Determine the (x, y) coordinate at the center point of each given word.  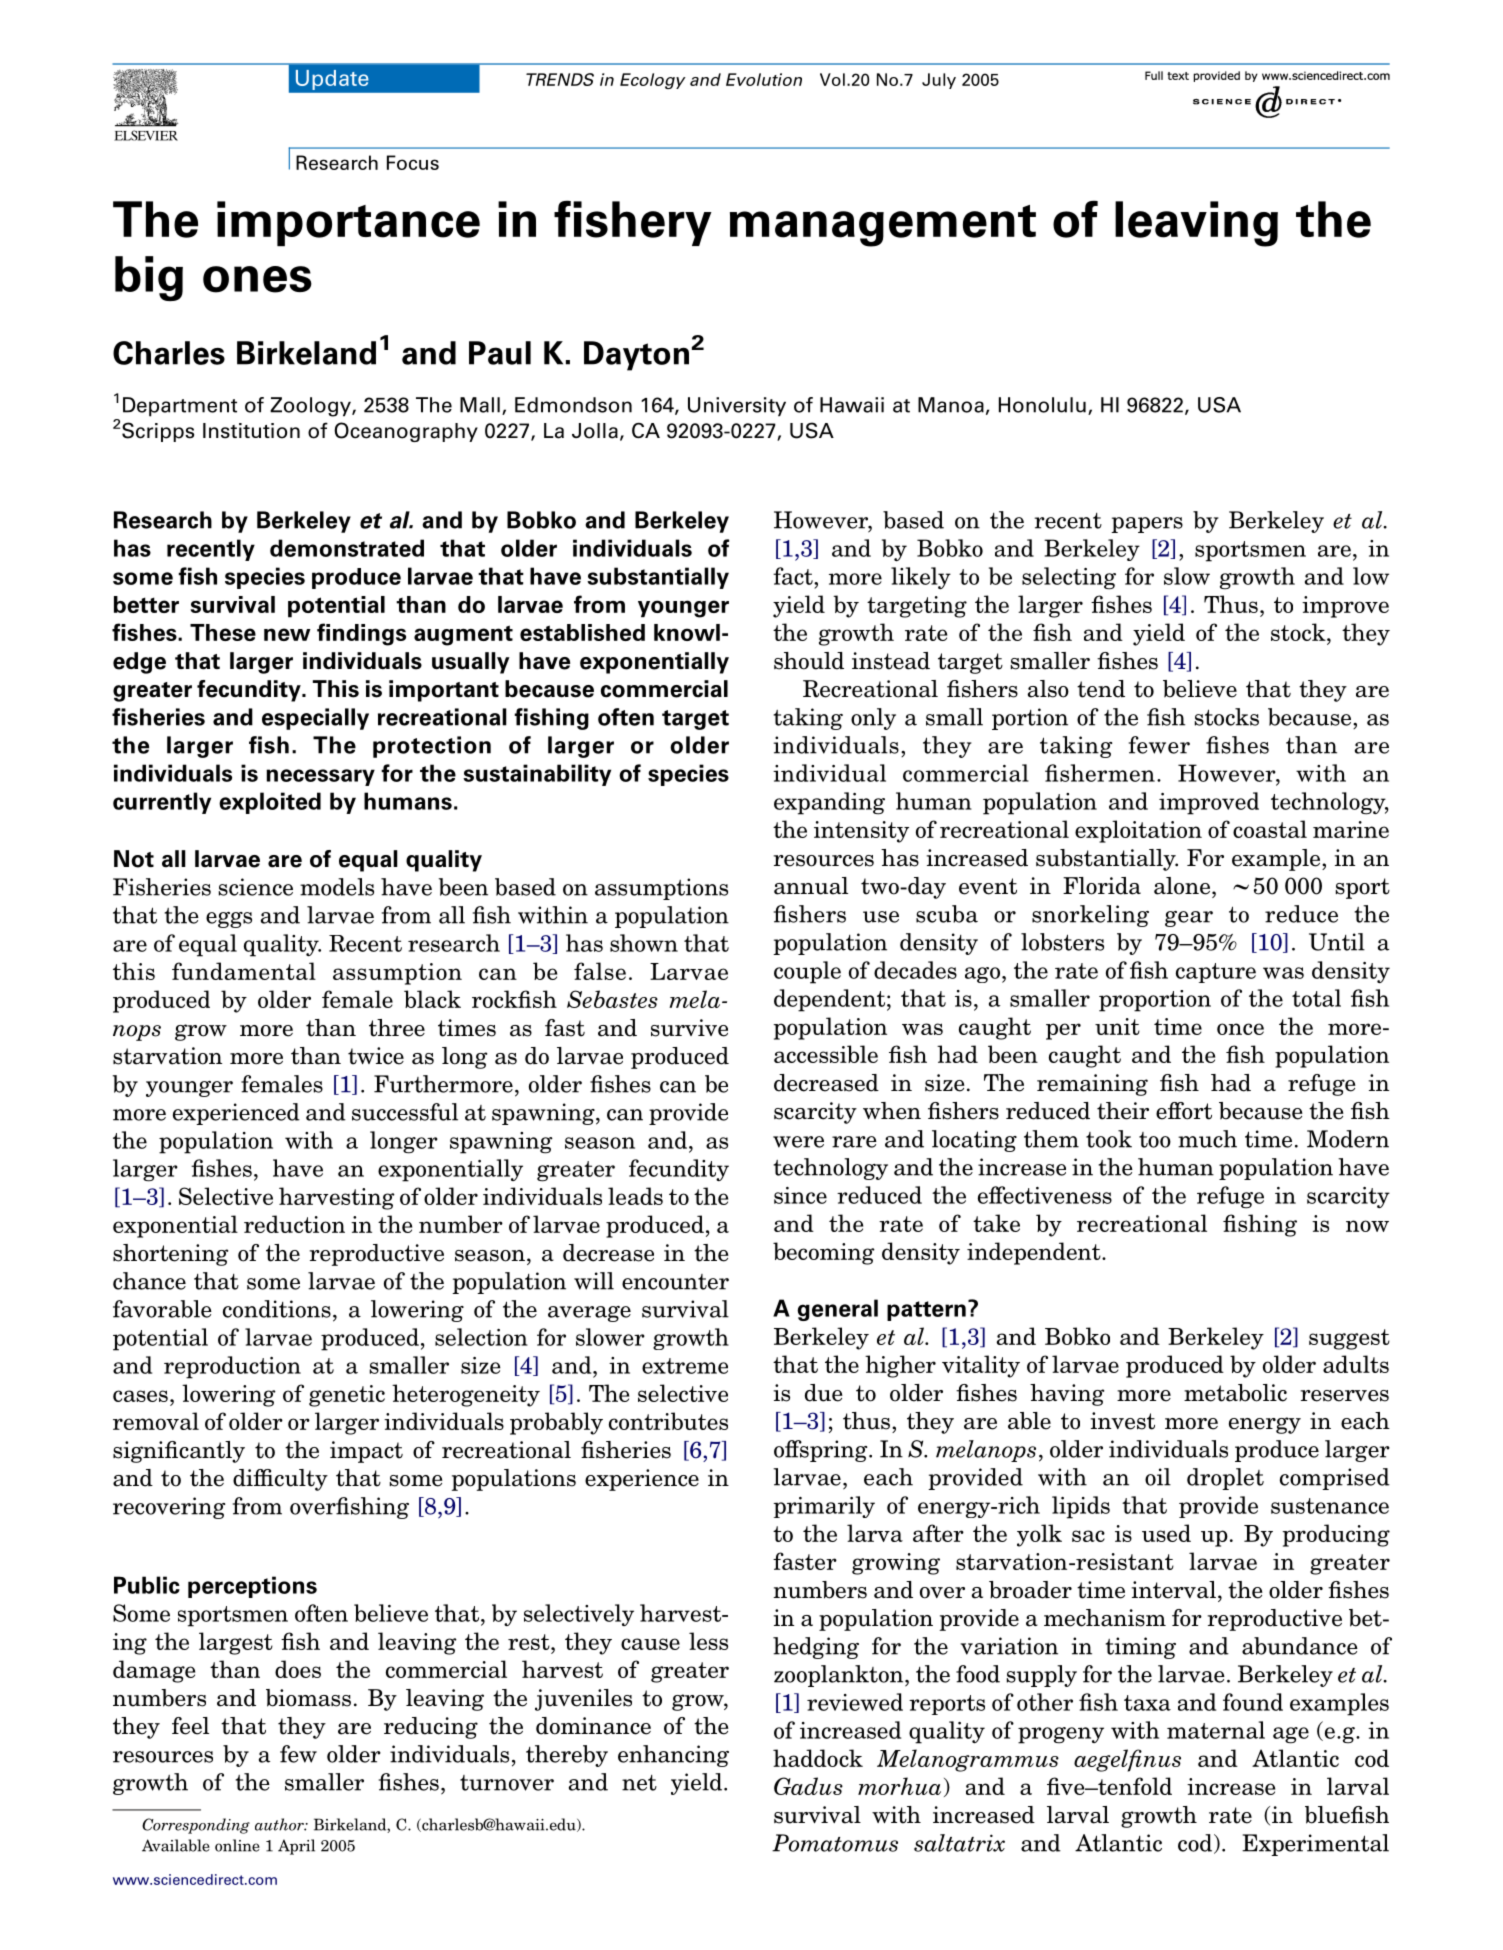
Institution (251, 431)
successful (405, 1112)
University (737, 406)
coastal (1270, 829)
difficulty (280, 1480)
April (296, 1847)
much (1207, 1139)
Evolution (764, 79)
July (939, 81)
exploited (270, 803)
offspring (822, 1451)
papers (1147, 525)
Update (332, 80)
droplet (1225, 1479)
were (798, 1142)
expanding (829, 803)
